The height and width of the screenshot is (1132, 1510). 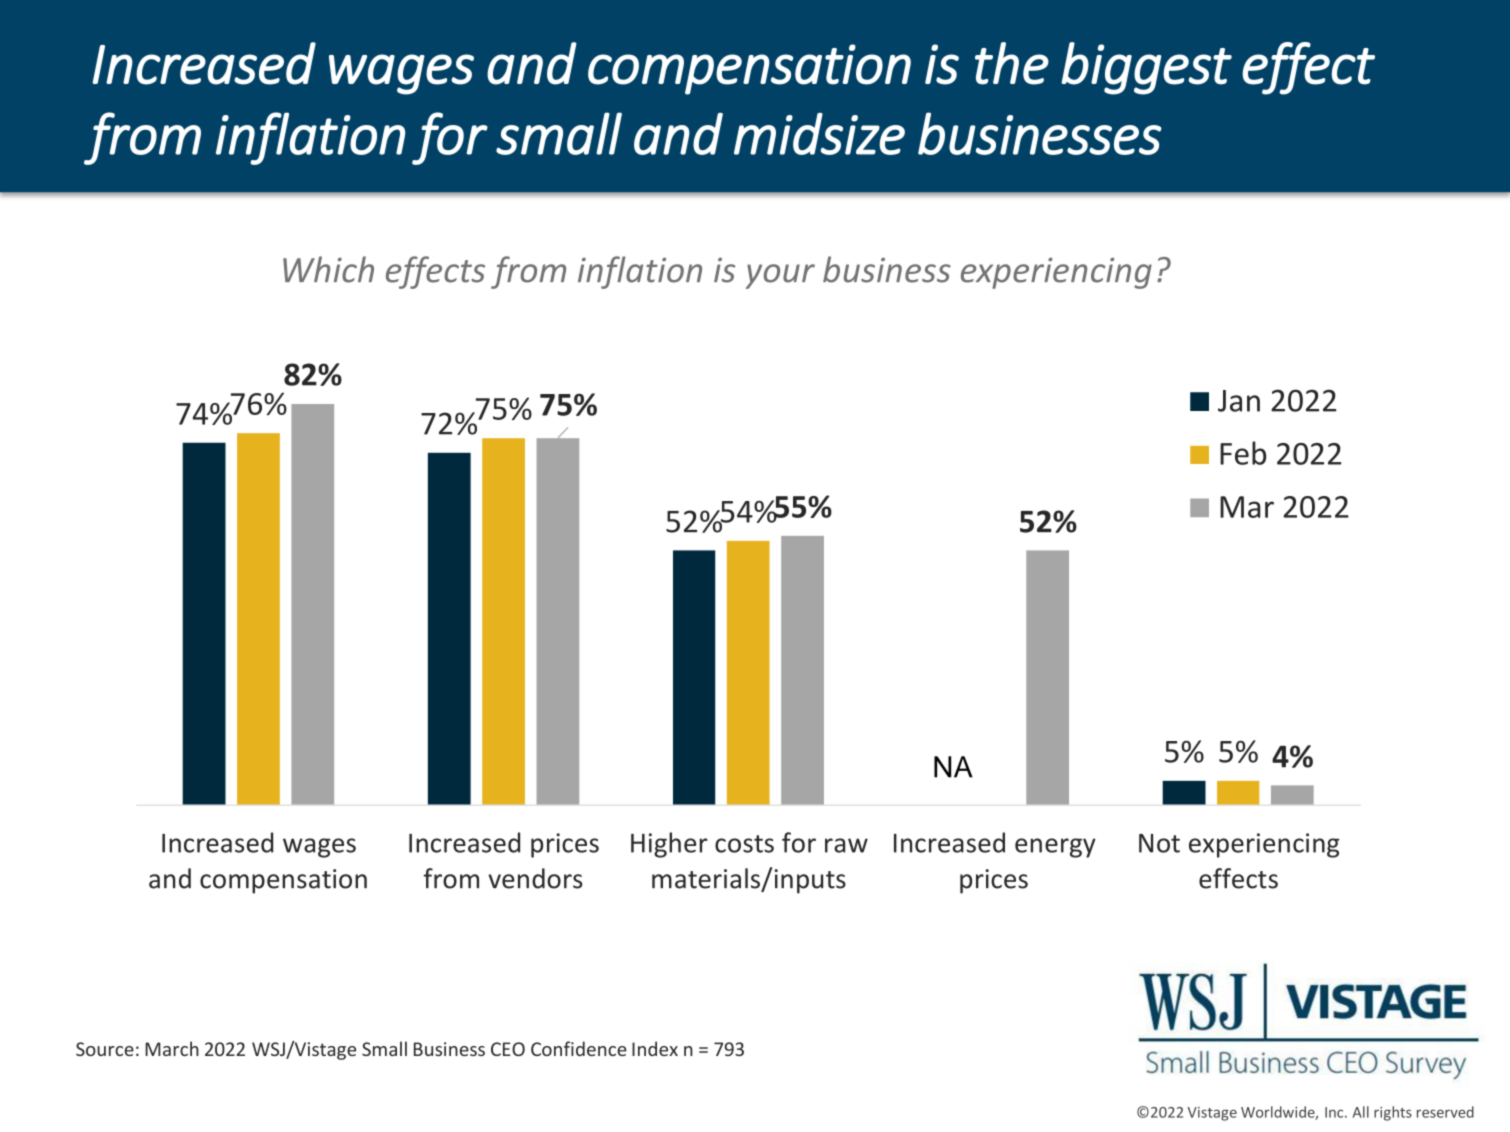 I want to click on Higher, so click(x=669, y=845).
